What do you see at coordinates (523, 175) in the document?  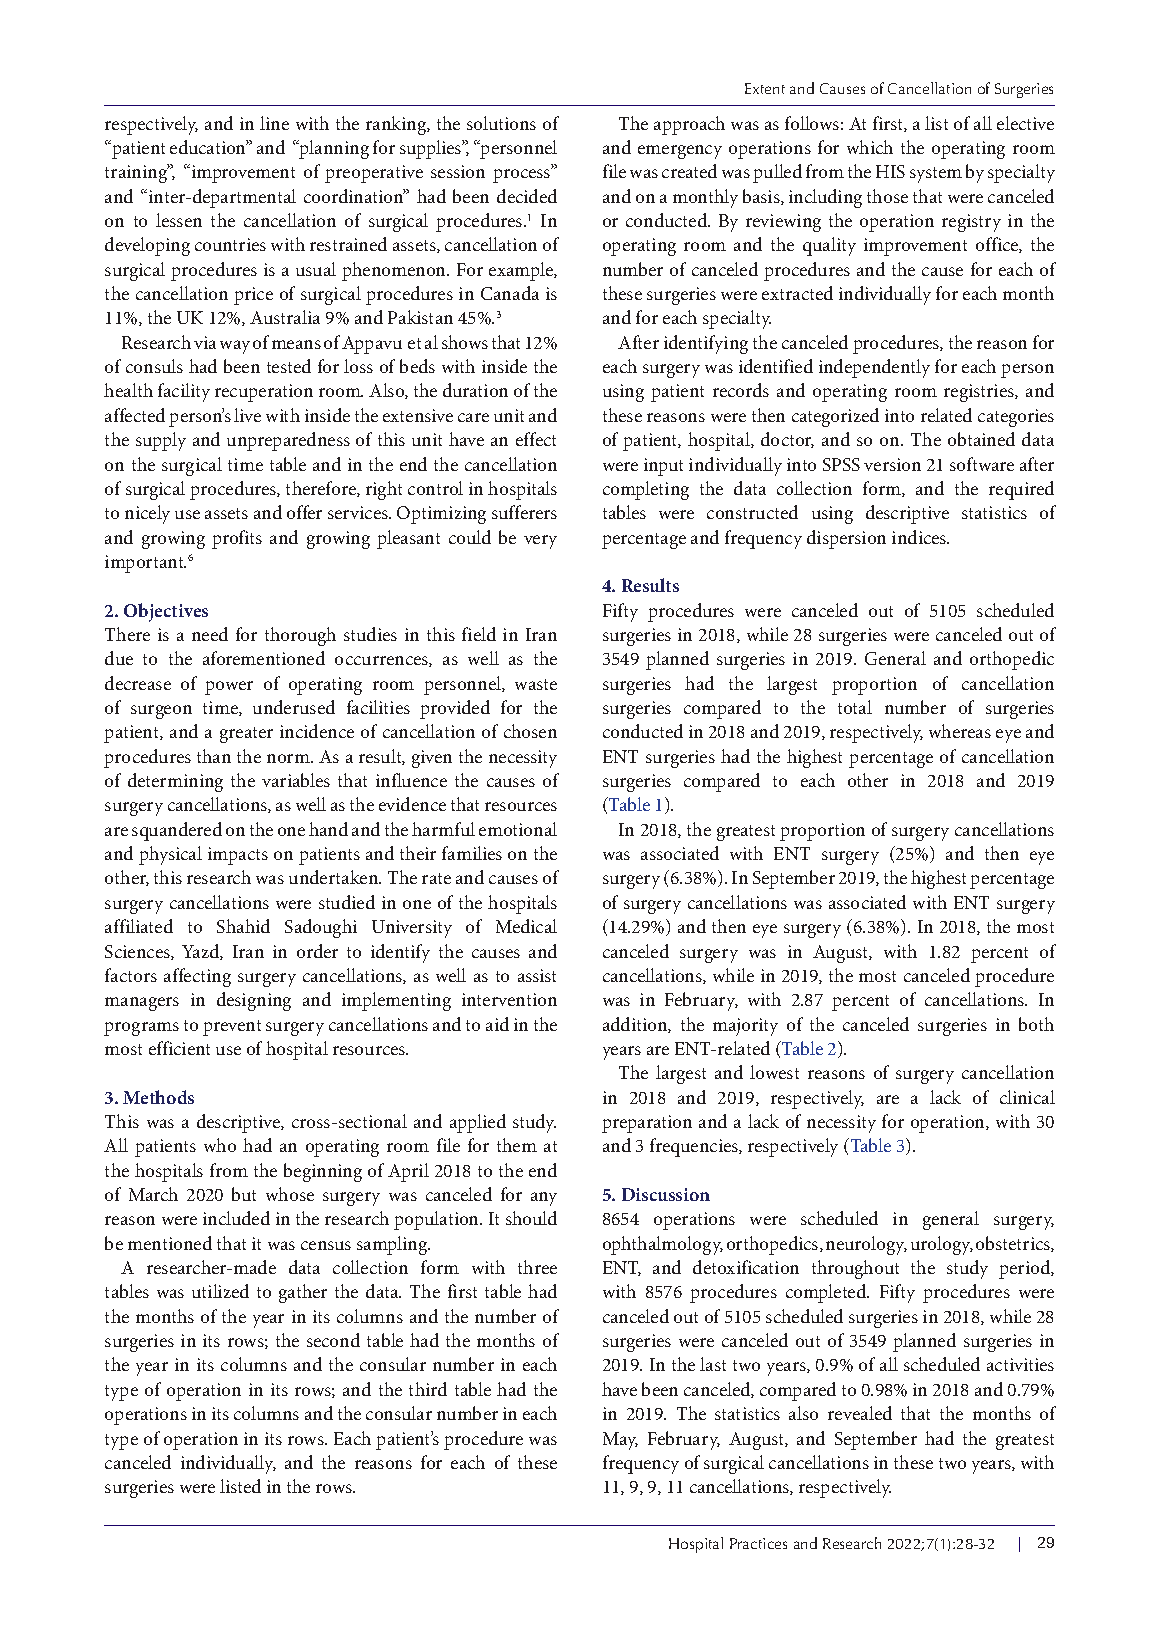 I see `process` at bounding box center [523, 175].
